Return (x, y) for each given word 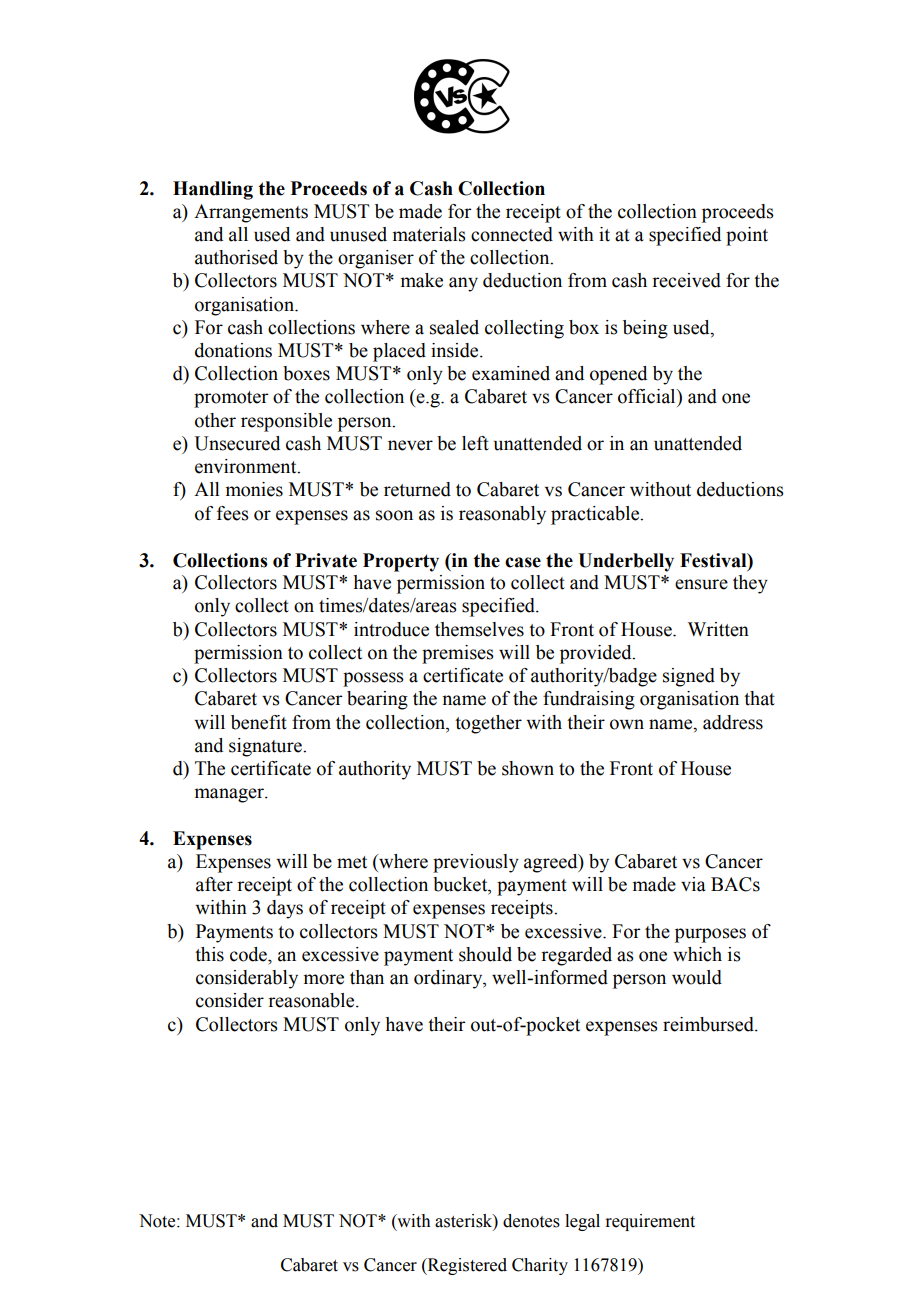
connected (512, 234)
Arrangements (251, 213)
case (523, 562)
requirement (650, 1222)
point (747, 236)
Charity (540, 1266)
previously (476, 863)
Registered (466, 1266)
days (285, 909)
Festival (714, 560)
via (693, 884)
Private (326, 560)
